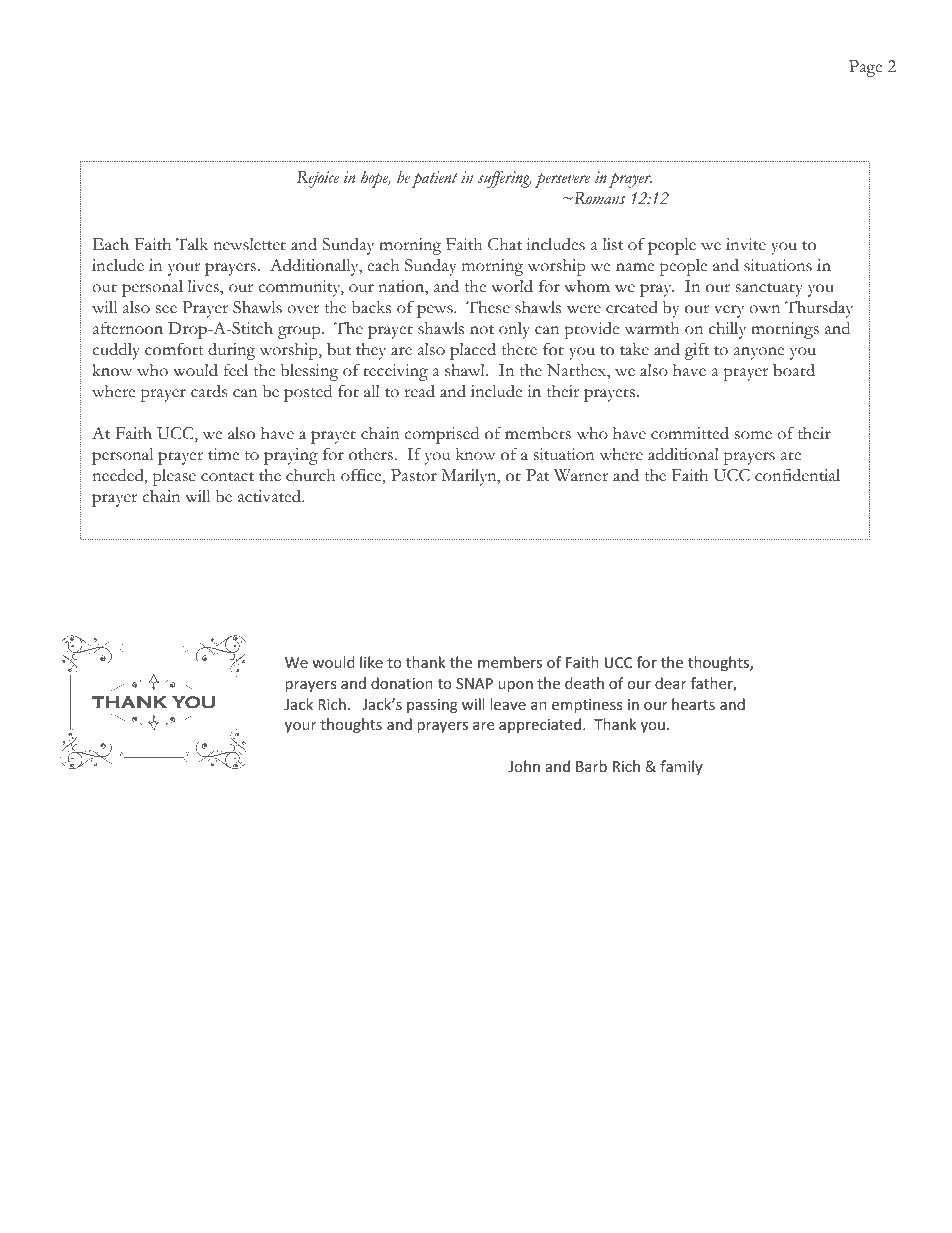 The image size is (952, 1233). Describe the element at coordinates (419, 391) in the screenshot. I see `read` at that location.
